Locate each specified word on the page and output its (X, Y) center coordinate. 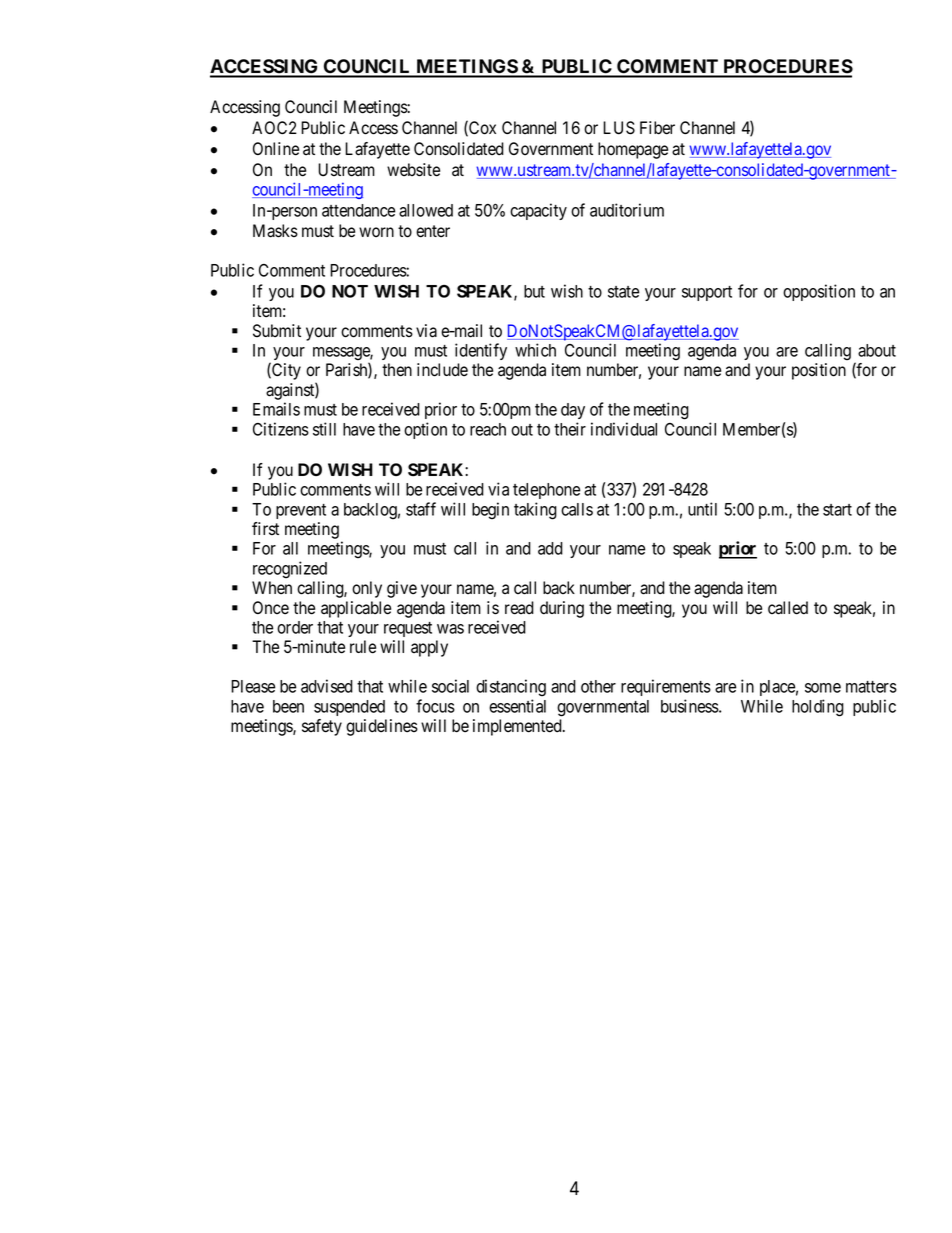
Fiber (657, 128)
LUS (619, 128)
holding (818, 708)
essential (517, 706)
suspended (349, 708)
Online (276, 149)
